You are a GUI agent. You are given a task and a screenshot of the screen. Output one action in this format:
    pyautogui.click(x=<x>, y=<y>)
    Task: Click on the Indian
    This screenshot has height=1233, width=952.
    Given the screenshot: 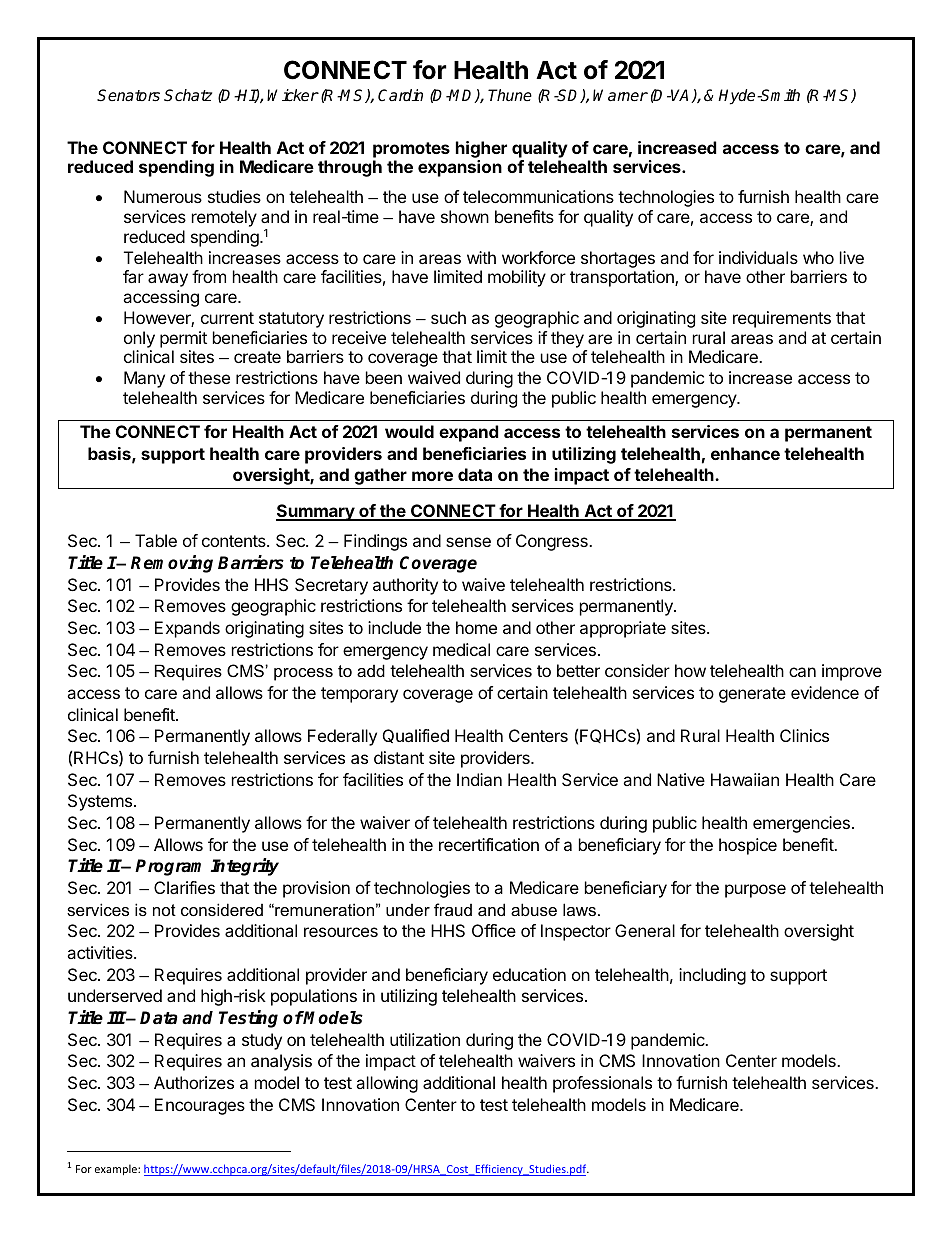 What is the action you would take?
    pyautogui.click(x=479, y=779)
